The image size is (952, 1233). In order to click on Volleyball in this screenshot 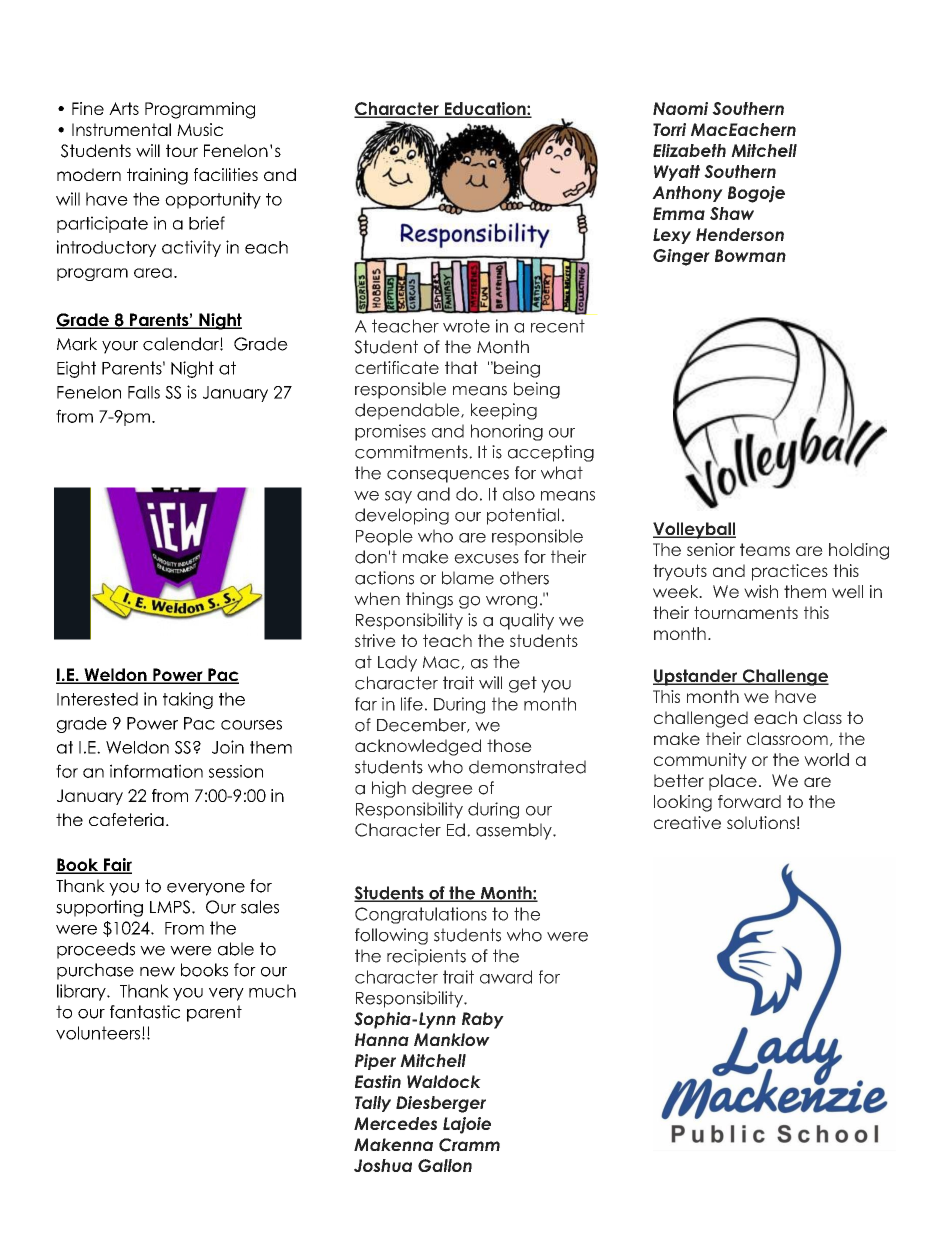, I will do `click(694, 530)`.
